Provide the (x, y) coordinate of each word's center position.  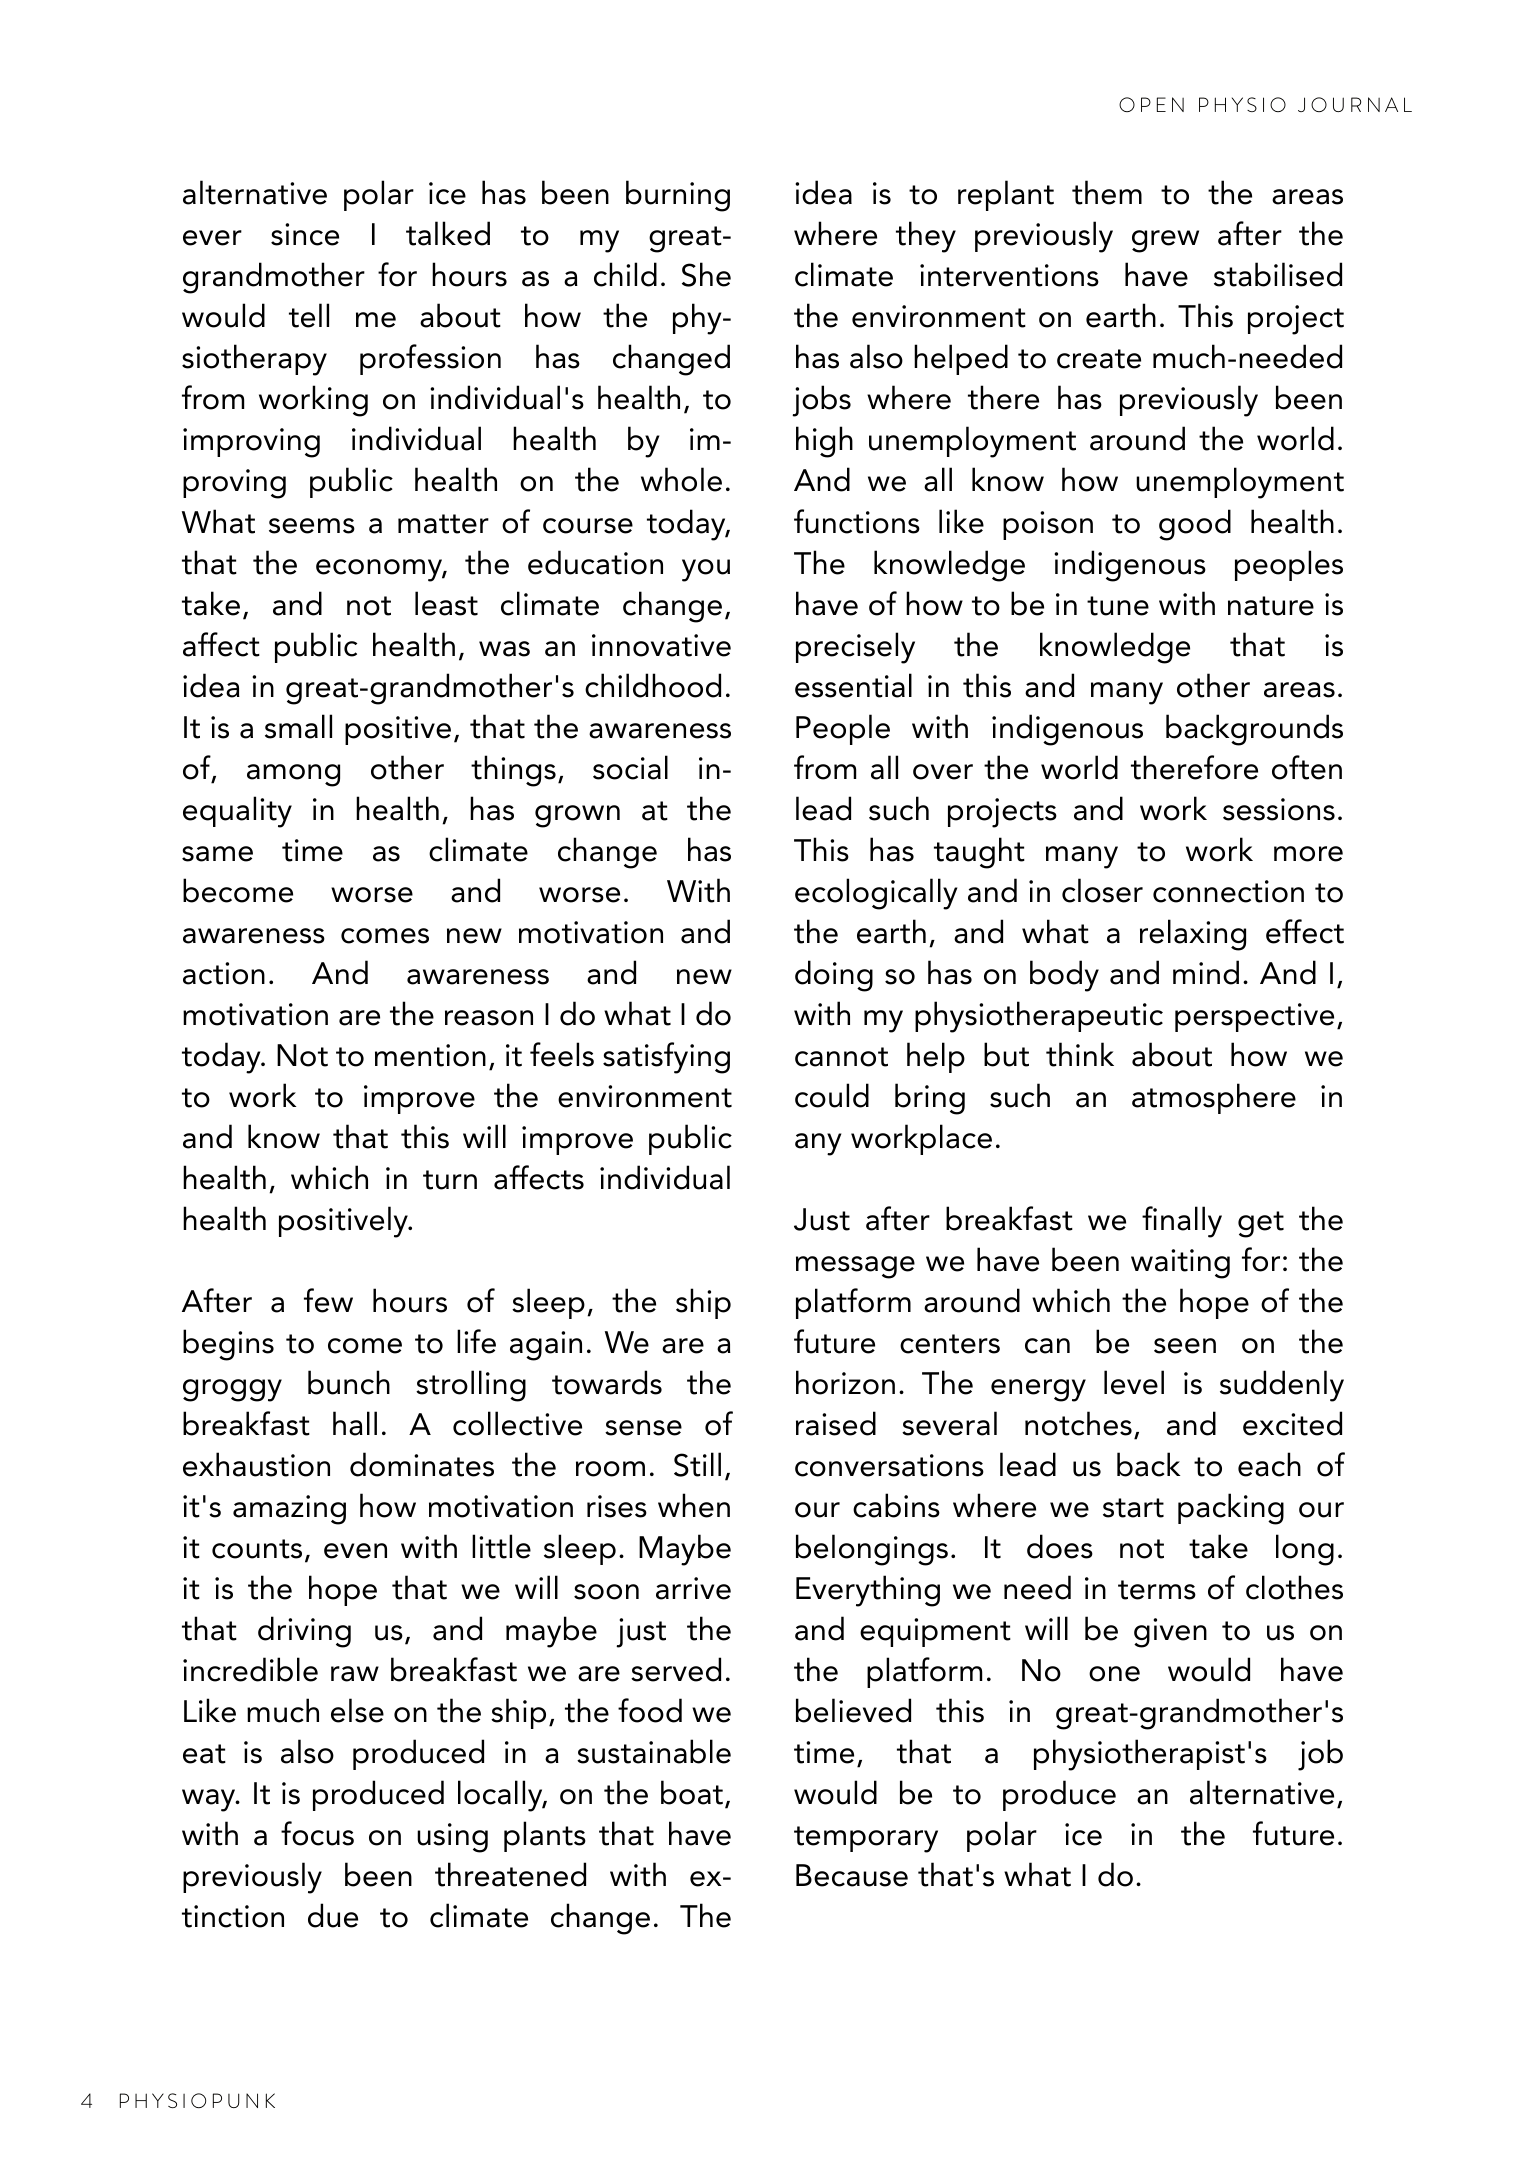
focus (317, 1833)
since (305, 234)
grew (1165, 241)
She (706, 274)
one (1114, 1674)
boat (692, 1792)
